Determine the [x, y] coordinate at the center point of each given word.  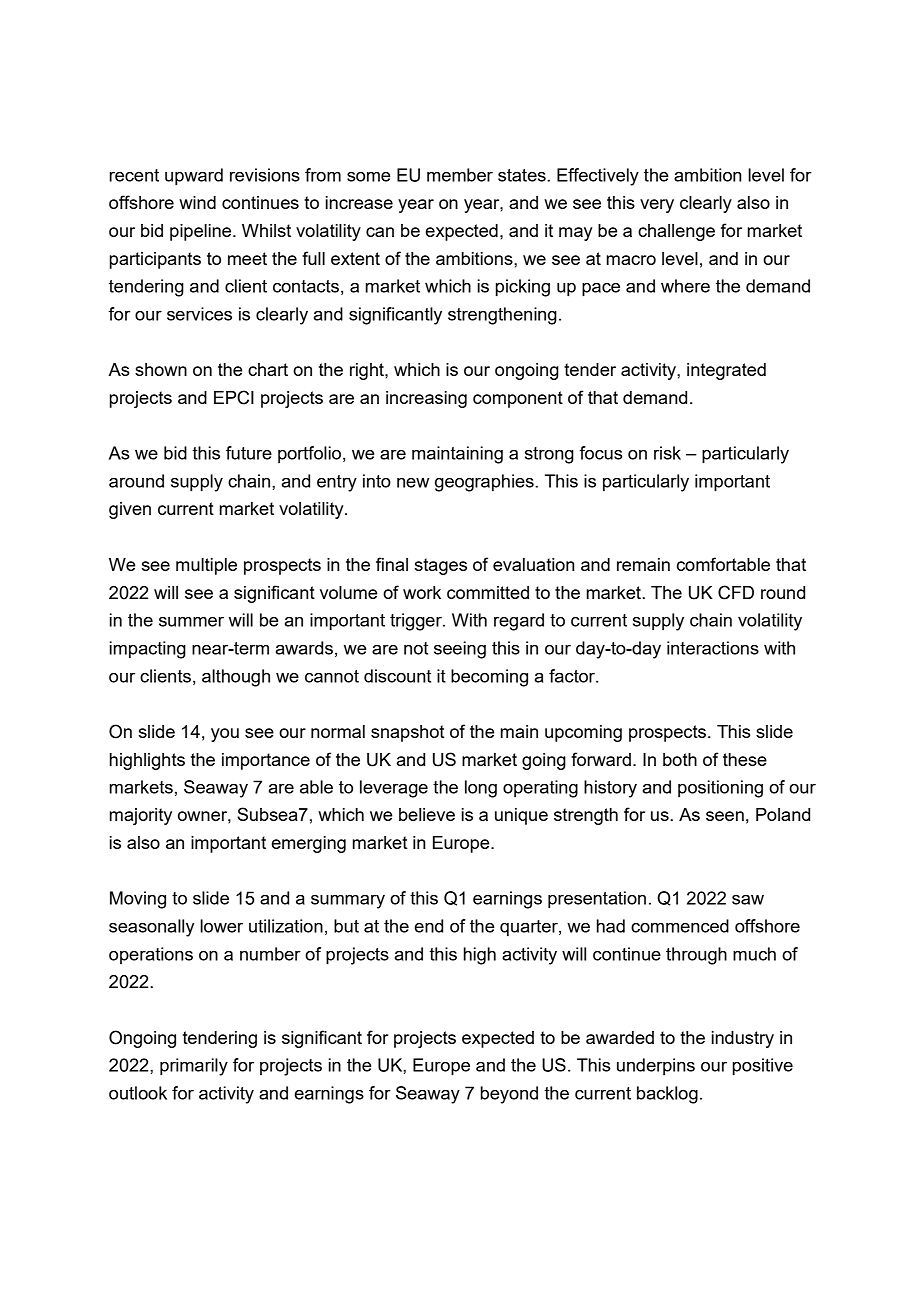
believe [427, 814]
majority [141, 816]
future [249, 453]
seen [725, 816]
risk [667, 453]
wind [197, 202]
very [657, 206]
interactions [713, 648]
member [460, 175]
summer [191, 622]
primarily [194, 1067]
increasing [426, 399]
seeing [460, 650]
